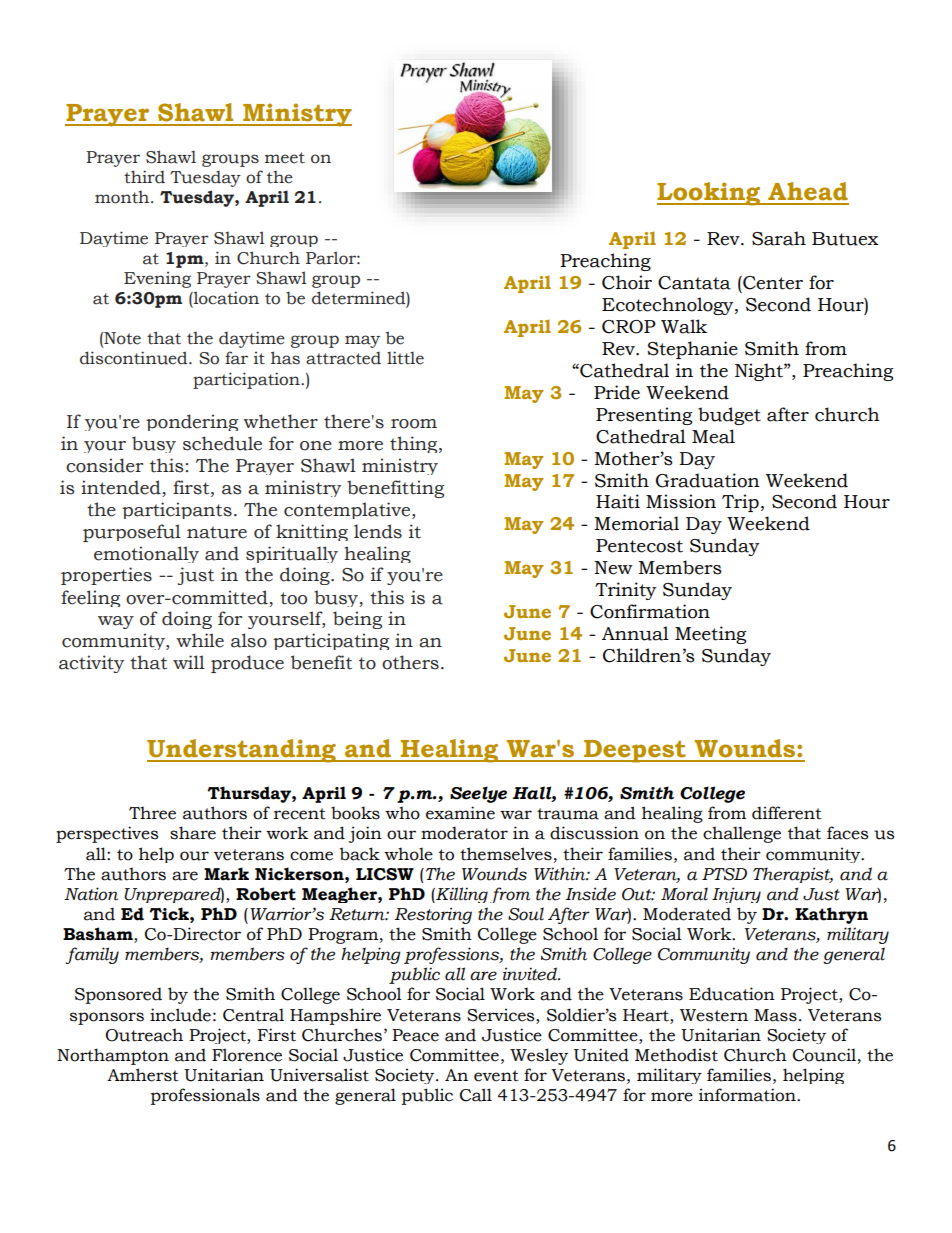 The width and height of the screenshot is (952, 1233). I want to click on while, so click(200, 640).
